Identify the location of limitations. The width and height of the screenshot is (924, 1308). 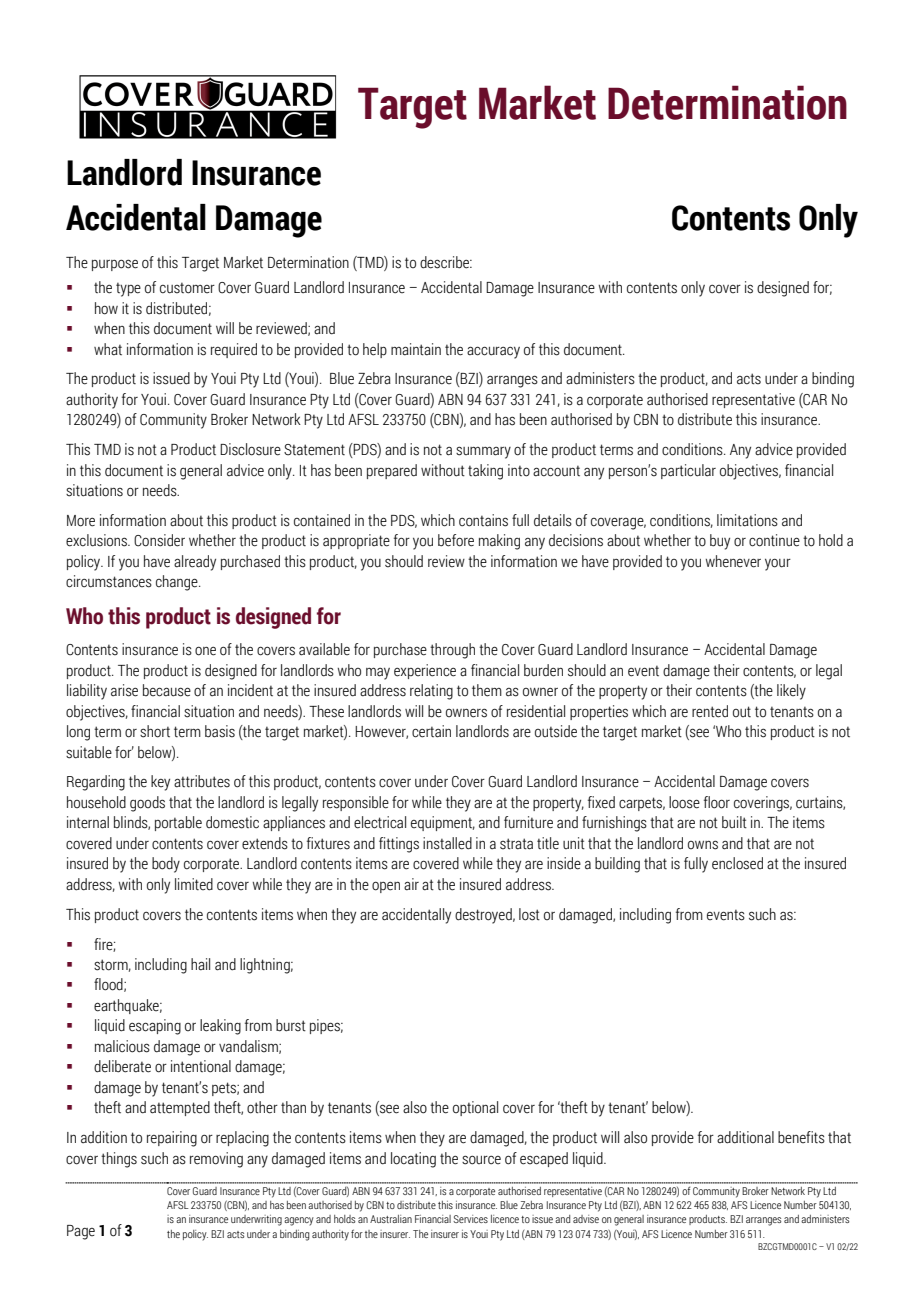
(747, 520).
